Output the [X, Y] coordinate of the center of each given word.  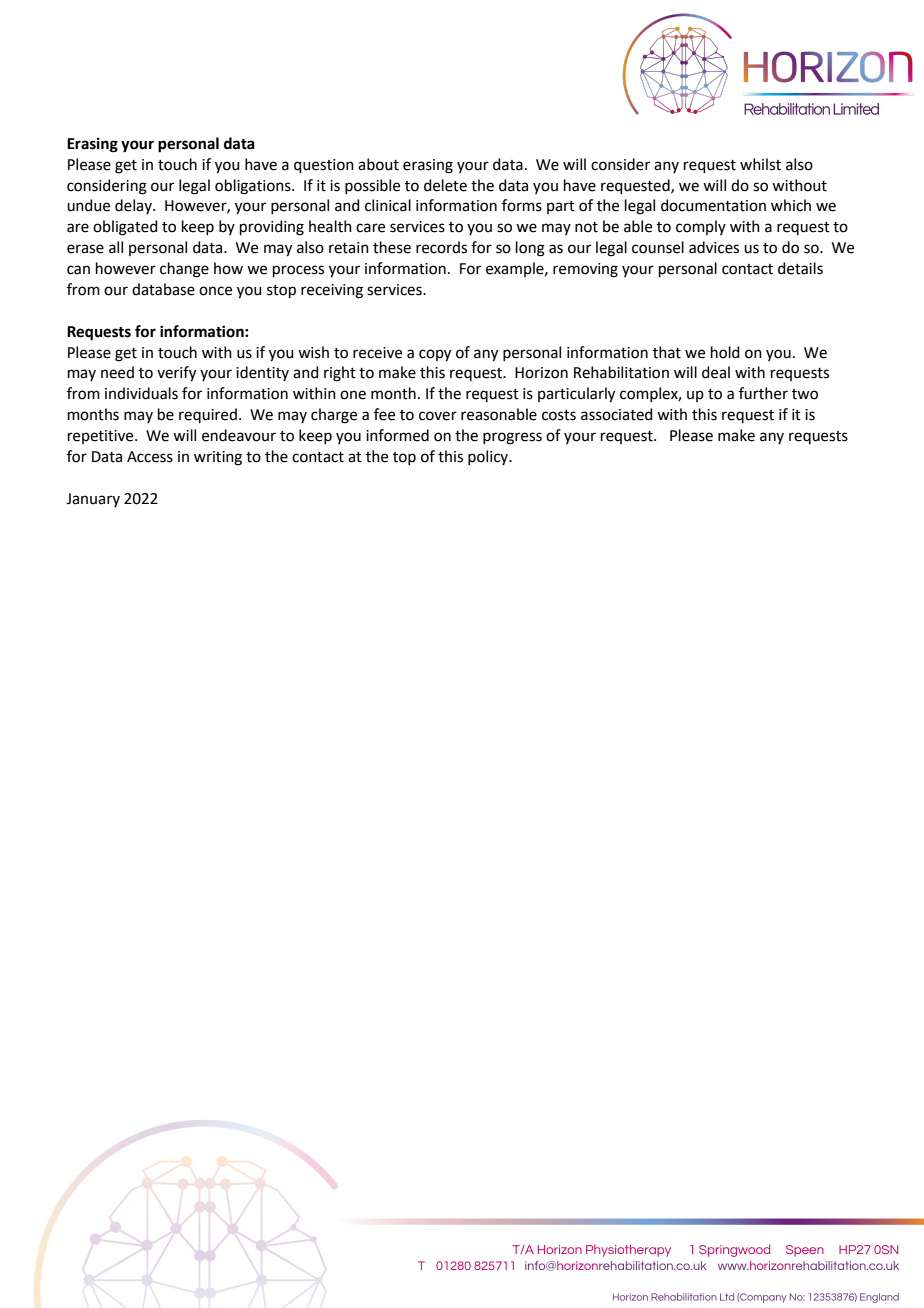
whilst [760, 164]
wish [313, 352]
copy [435, 355]
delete [445, 185]
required [208, 415]
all [116, 247]
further [763, 393]
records [441, 247]
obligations [254, 187]
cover [438, 416]
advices [714, 247]
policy [489, 457]
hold [725, 352]
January [93, 500]
